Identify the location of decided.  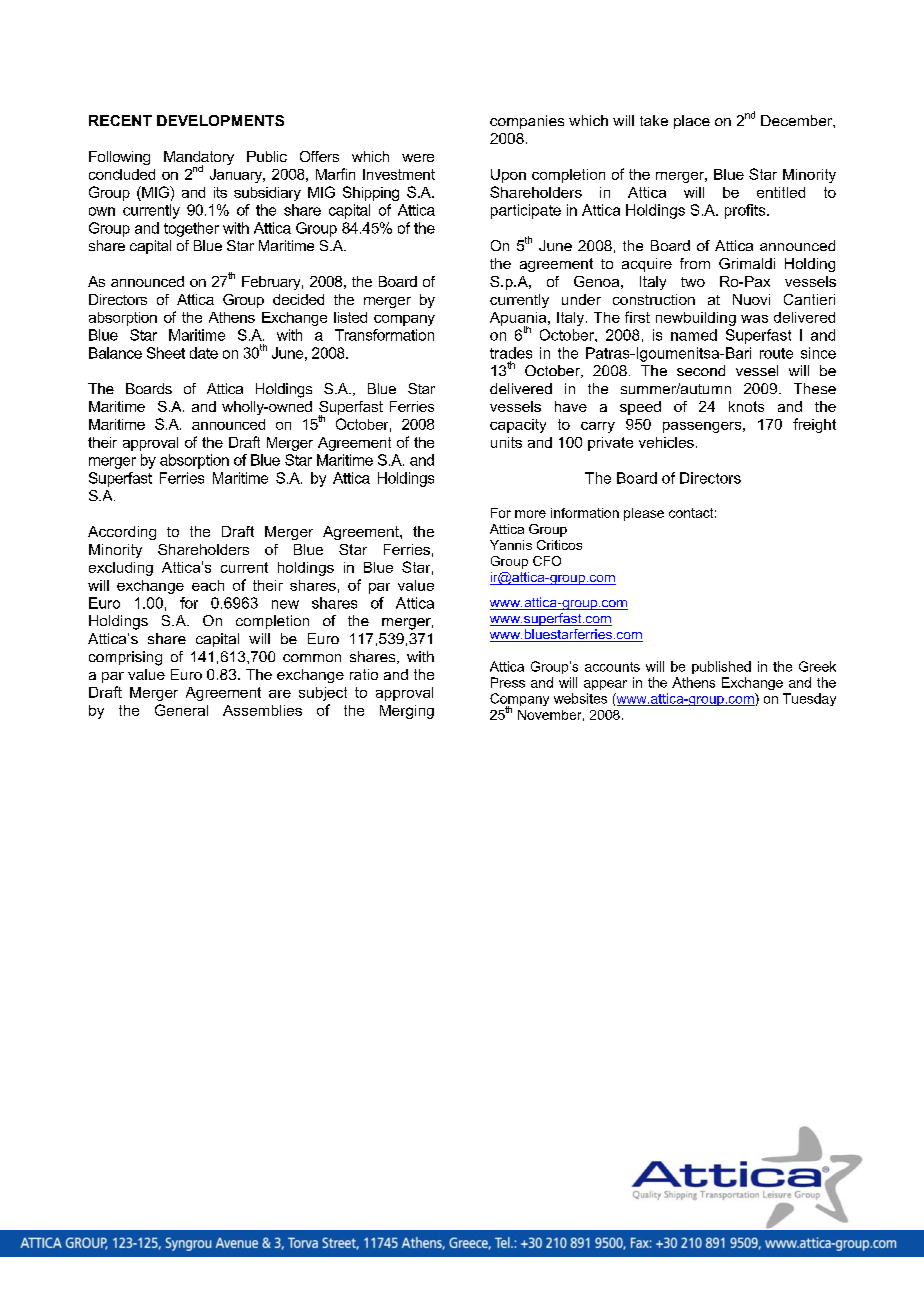
(298, 299).
